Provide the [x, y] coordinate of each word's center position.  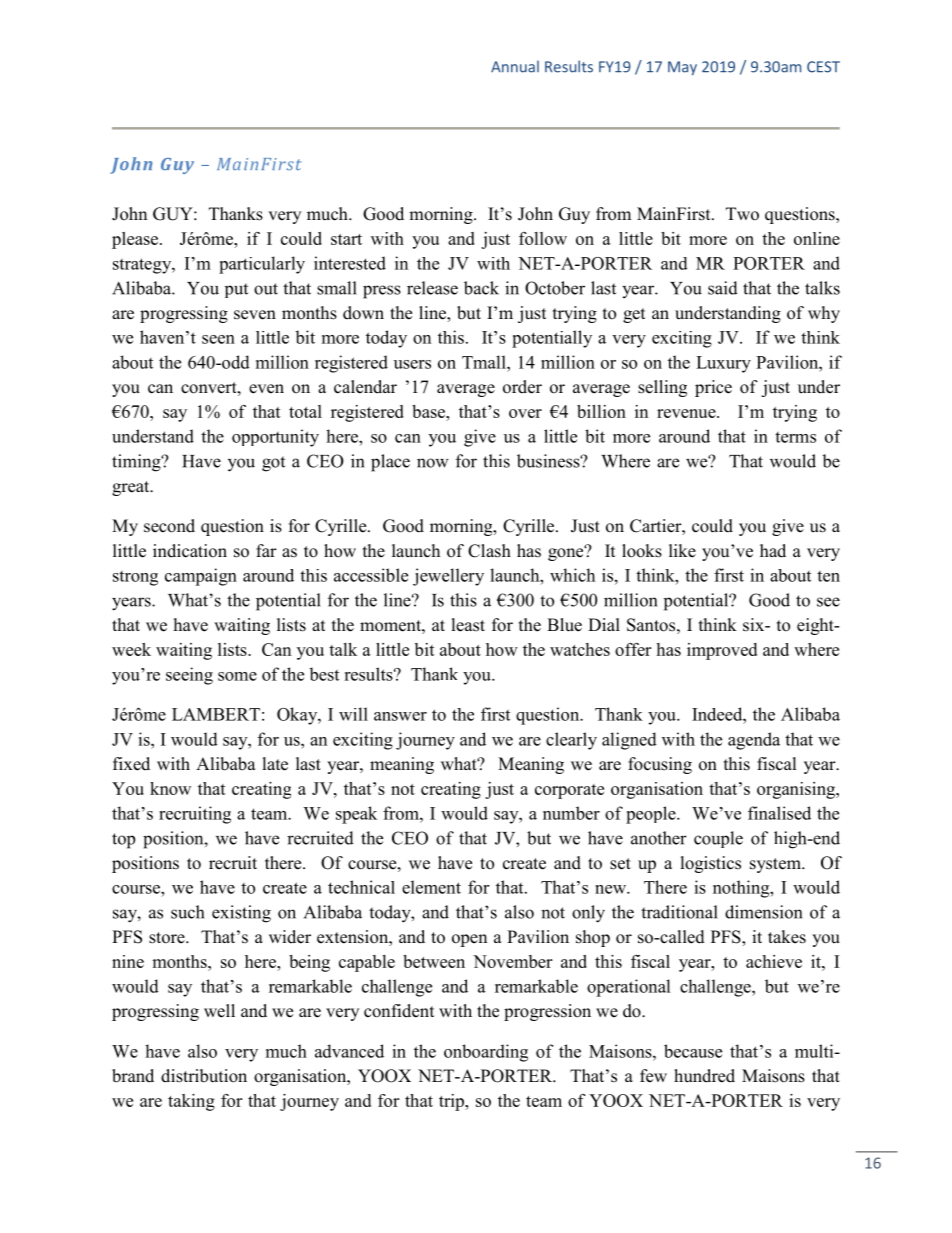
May [682, 68]
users [412, 364]
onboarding [486, 1053]
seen [218, 339]
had [773, 550]
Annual [515, 66]
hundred [704, 1076]
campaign [201, 577]
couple [718, 839]
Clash [489, 551]
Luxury [723, 364]
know [170, 788]
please [136, 240]
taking [191, 1102]
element [431, 887]
